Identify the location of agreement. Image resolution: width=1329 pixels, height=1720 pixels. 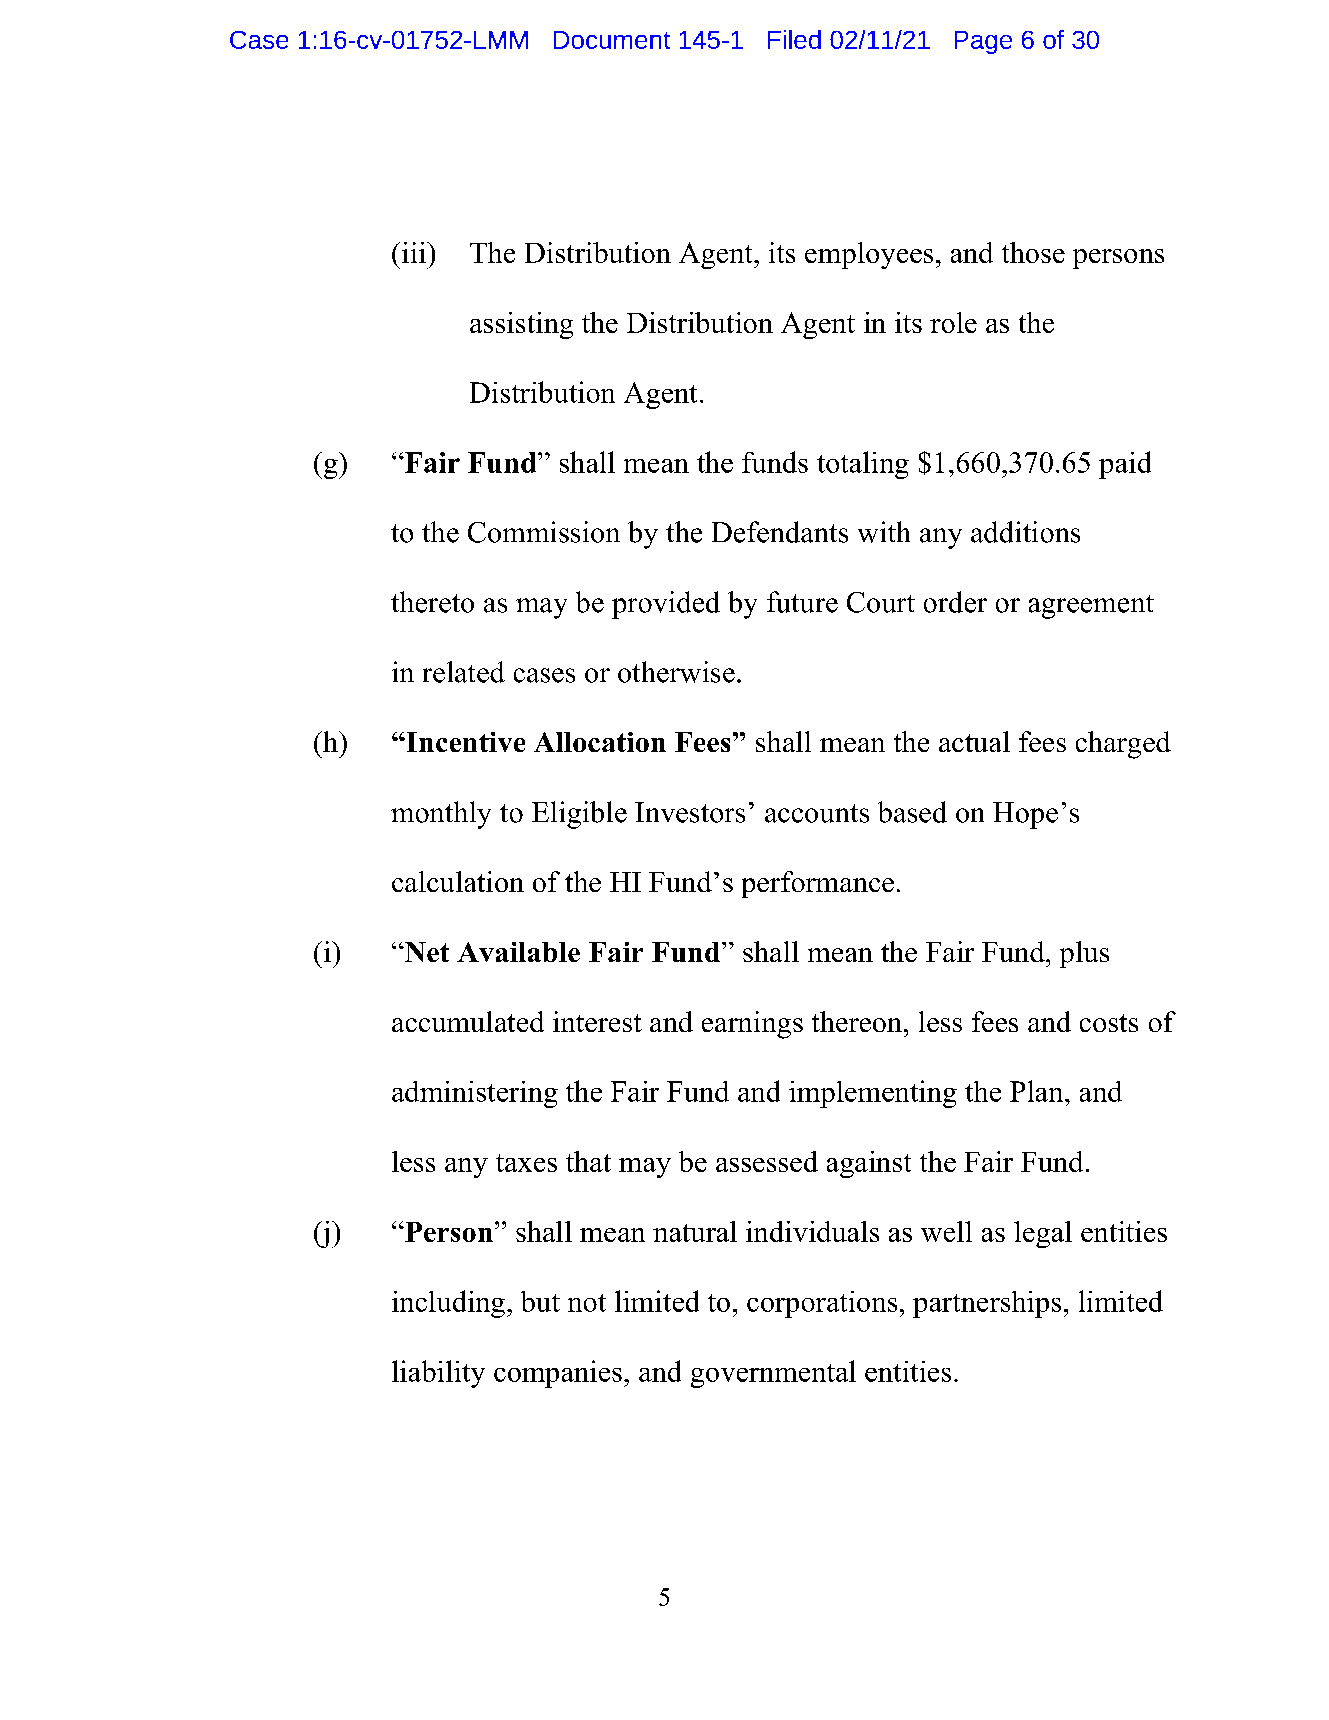
(1091, 607).
